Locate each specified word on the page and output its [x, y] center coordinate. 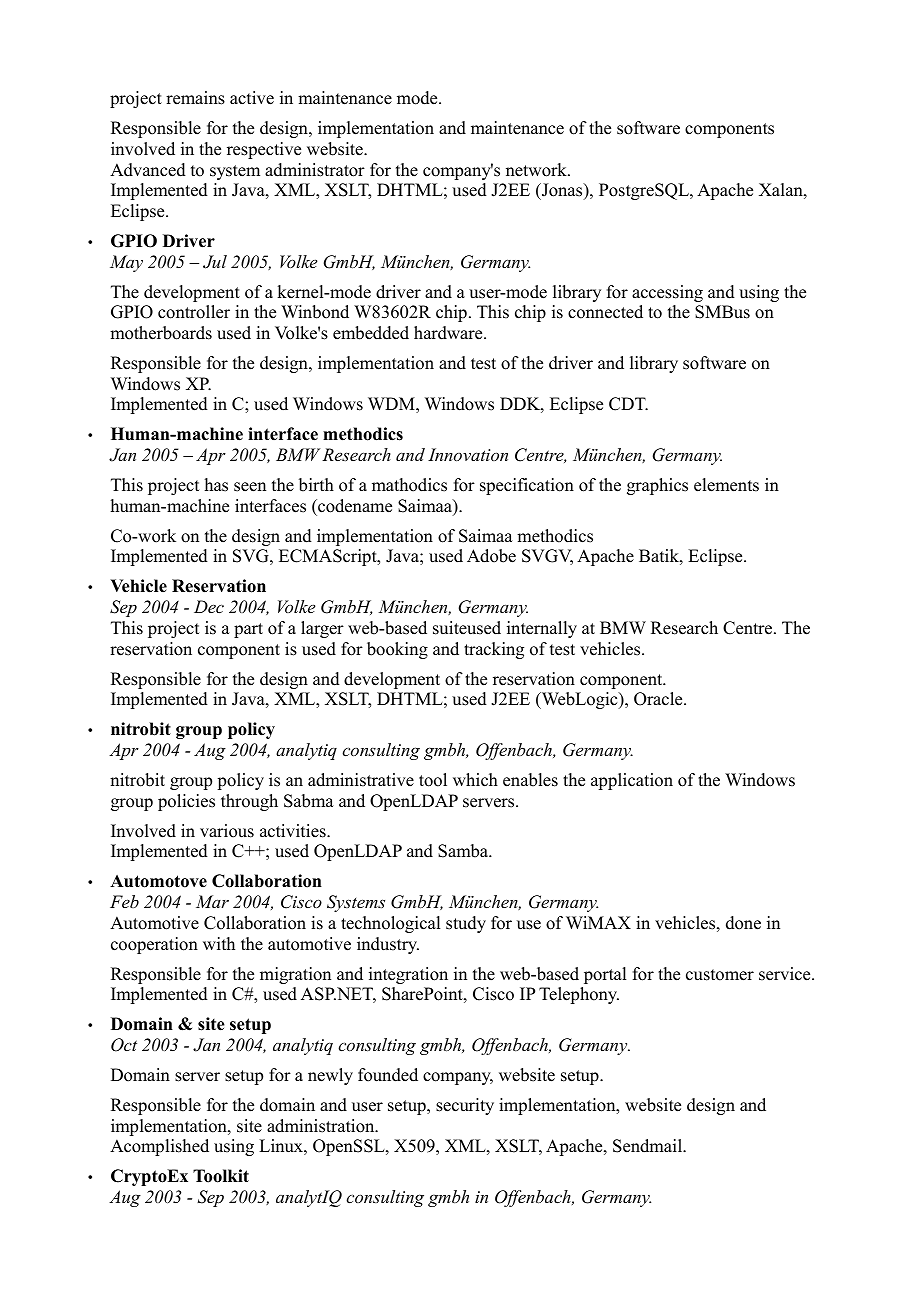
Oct [124, 1045]
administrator [315, 170]
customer [720, 975]
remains [195, 98]
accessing [667, 293]
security [465, 1106]
